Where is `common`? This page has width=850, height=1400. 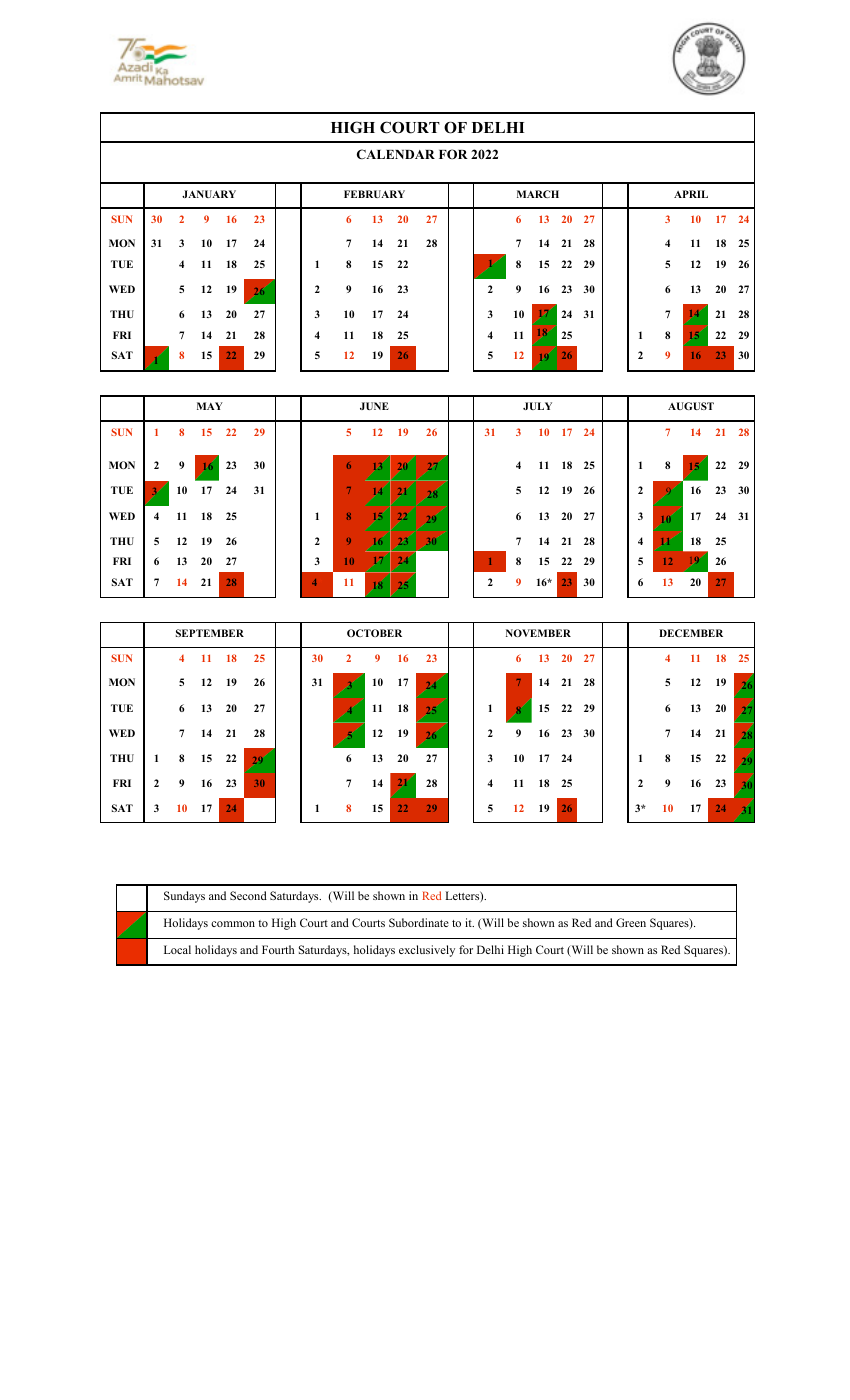 common is located at coordinates (233, 924).
